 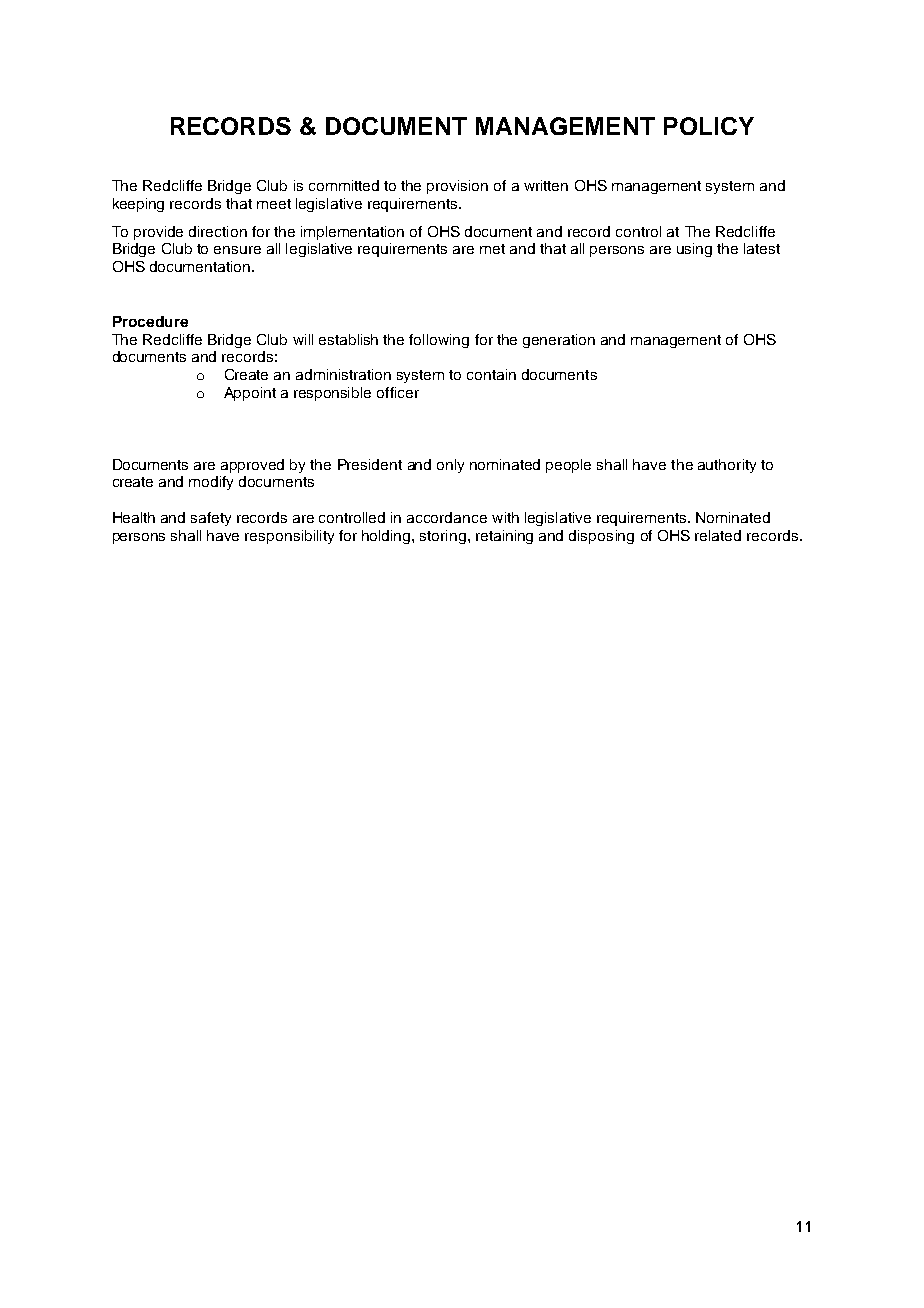 What do you see at coordinates (457, 187) in the document?
I see `provision` at bounding box center [457, 187].
